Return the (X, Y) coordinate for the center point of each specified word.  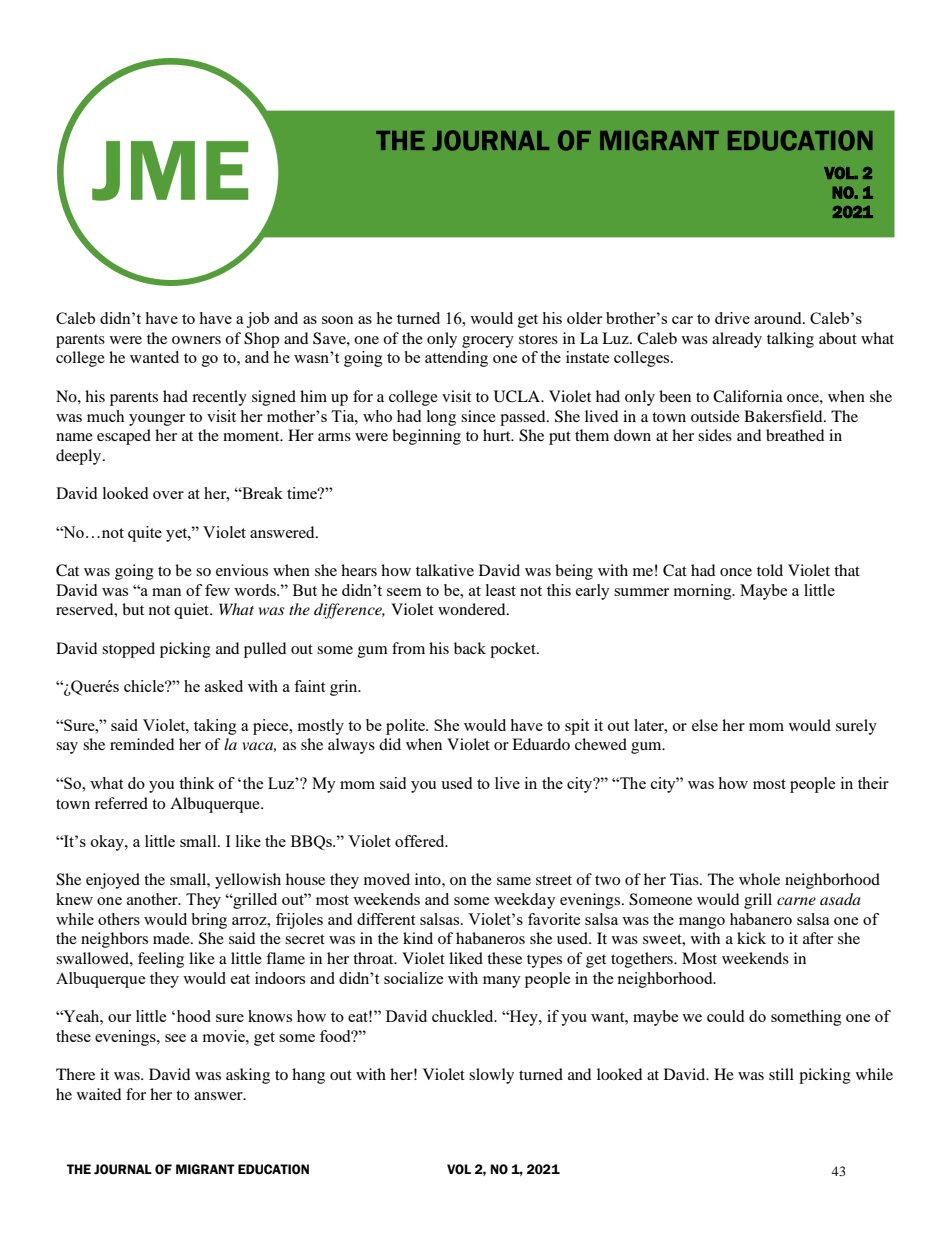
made (172, 938)
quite (145, 534)
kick (751, 938)
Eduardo (541, 744)
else (705, 725)
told (770, 570)
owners (196, 340)
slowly (491, 1076)
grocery (488, 342)
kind (418, 938)
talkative (445, 570)
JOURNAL (123, 1169)
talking (790, 340)
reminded (142, 744)
